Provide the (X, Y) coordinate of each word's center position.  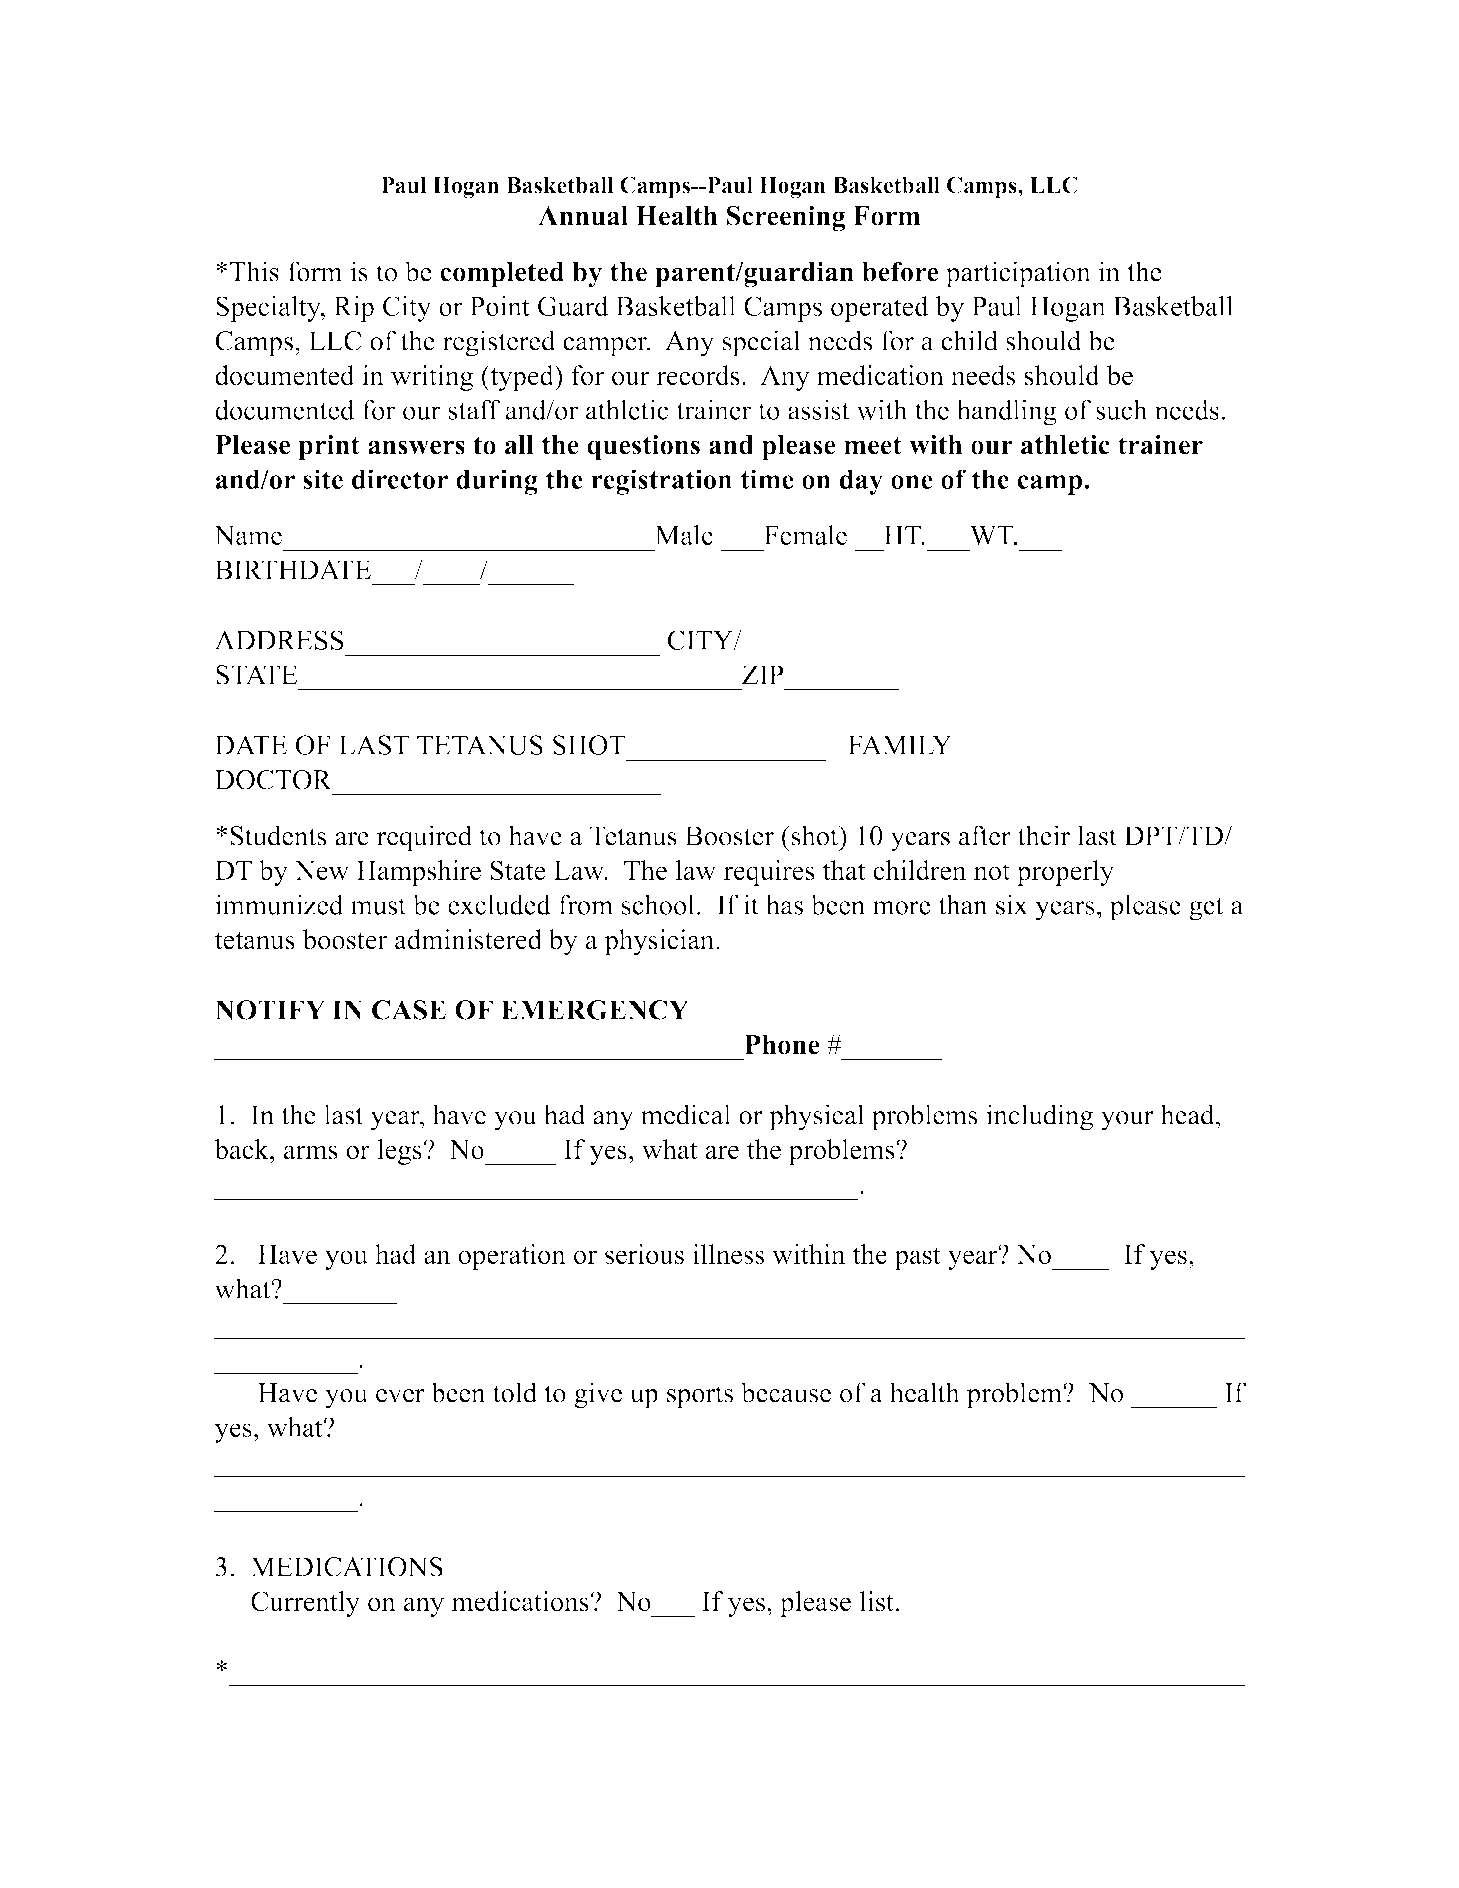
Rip (354, 309)
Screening (786, 218)
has (784, 904)
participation (1018, 274)
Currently (305, 1604)
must (378, 906)
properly (1065, 873)
